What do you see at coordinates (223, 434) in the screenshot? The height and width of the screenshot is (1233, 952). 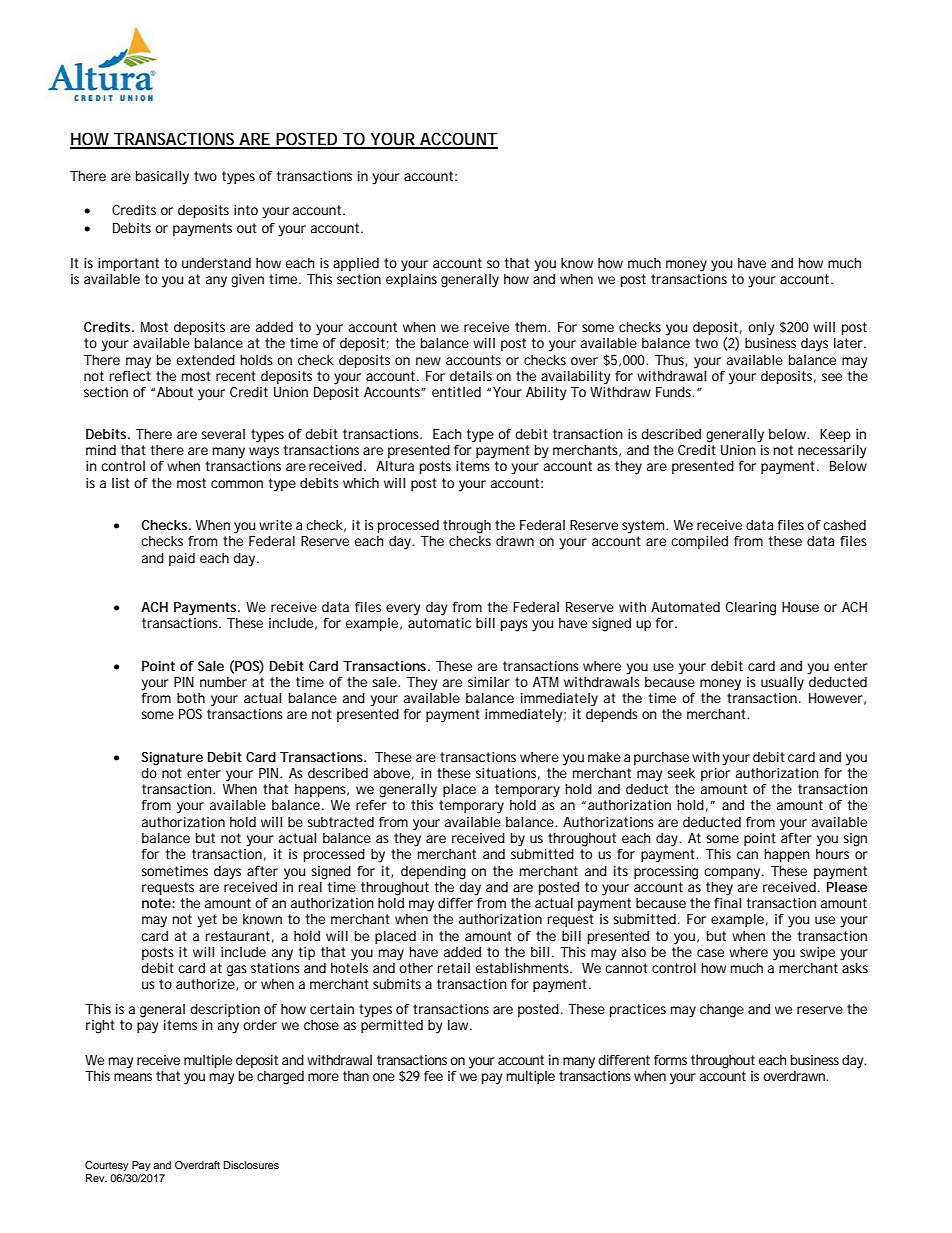 I see `several` at bounding box center [223, 434].
